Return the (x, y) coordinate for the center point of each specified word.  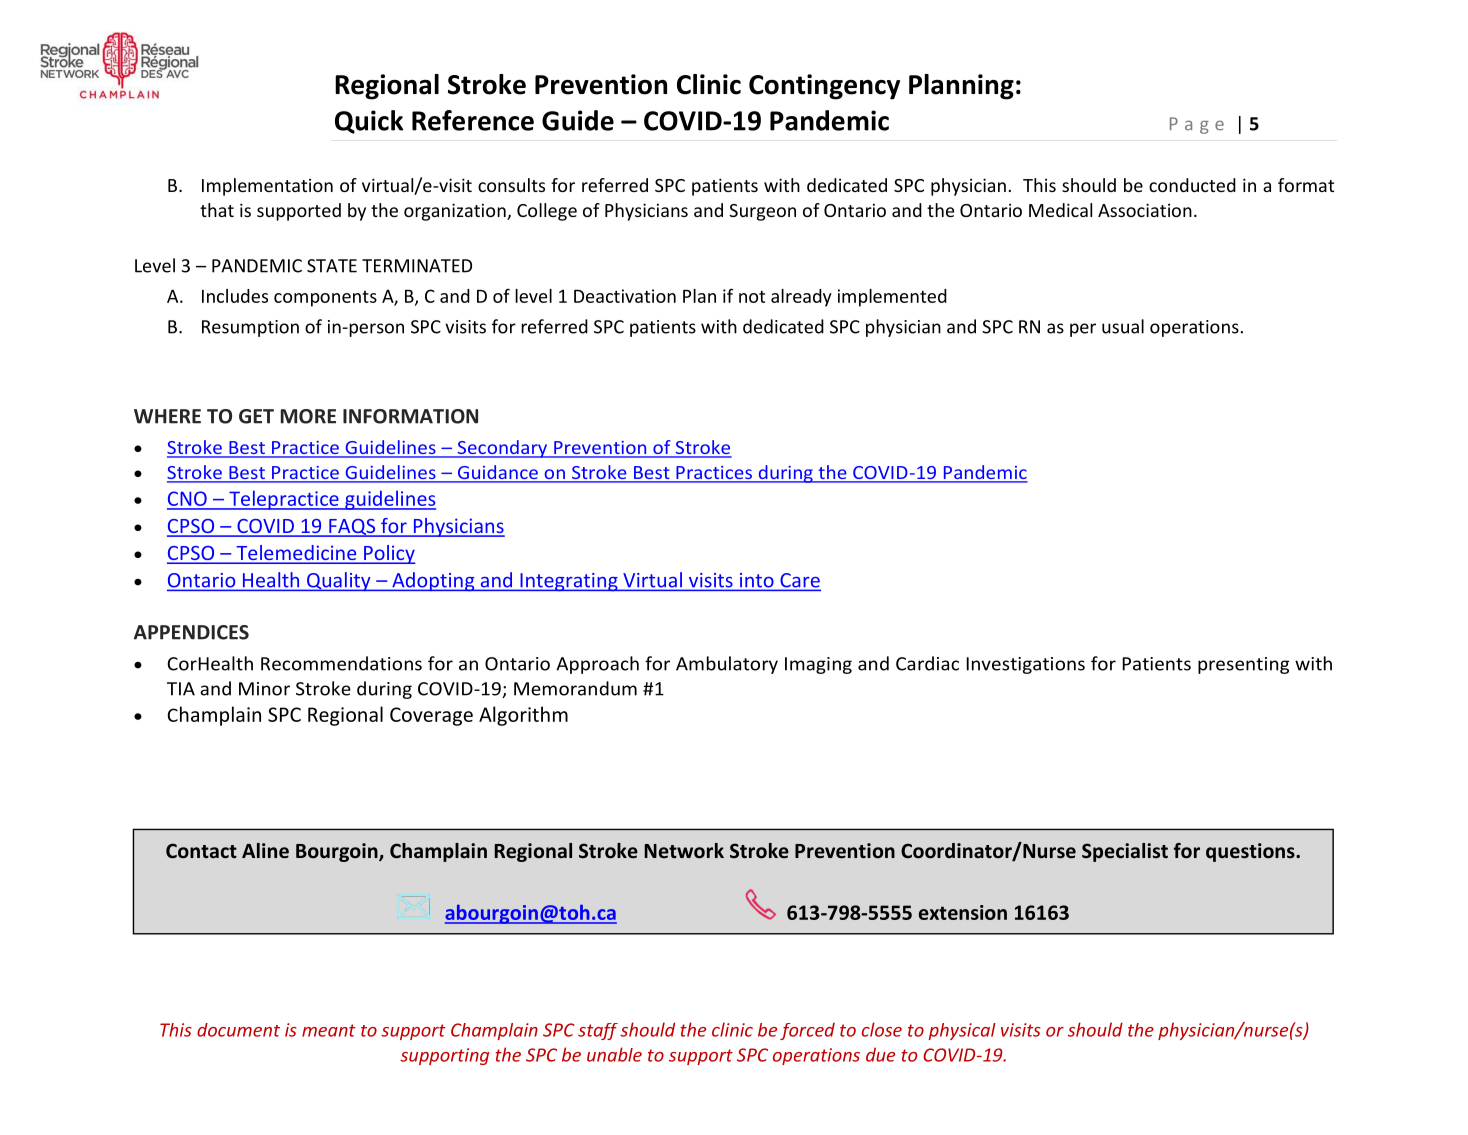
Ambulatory (727, 665)
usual (1123, 326)
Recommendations (341, 663)
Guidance (498, 473)
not (752, 297)
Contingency (824, 87)
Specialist (1125, 852)
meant (329, 1030)
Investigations (1025, 665)
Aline (265, 851)
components (325, 299)
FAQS (352, 528)
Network (684, 851)
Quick (369, 122)
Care (799, 581)
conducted (1192, 185)
